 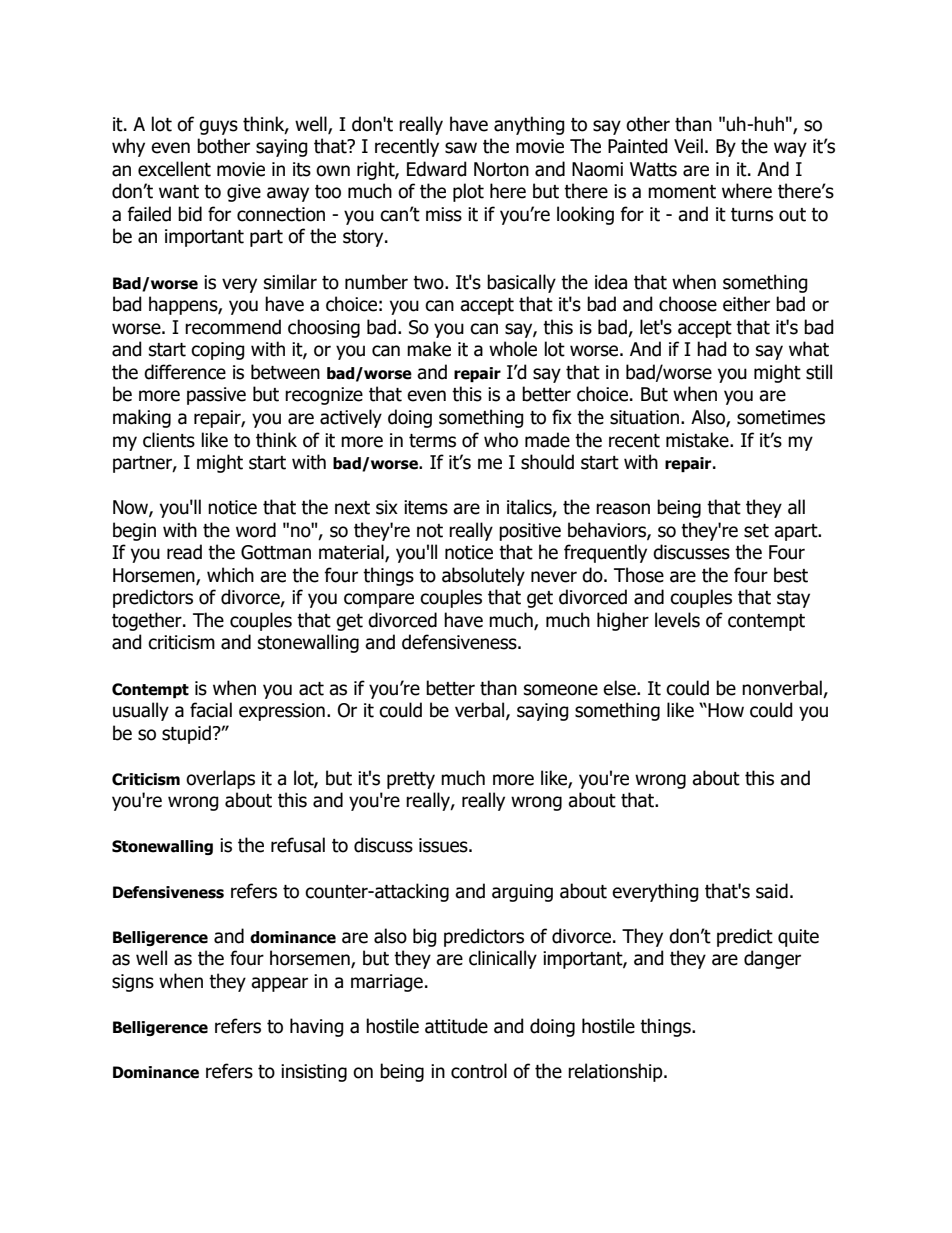 What do you see at coordinates (688, 146) in the page?
I see `Veil` at bounding box center [688, 146].
